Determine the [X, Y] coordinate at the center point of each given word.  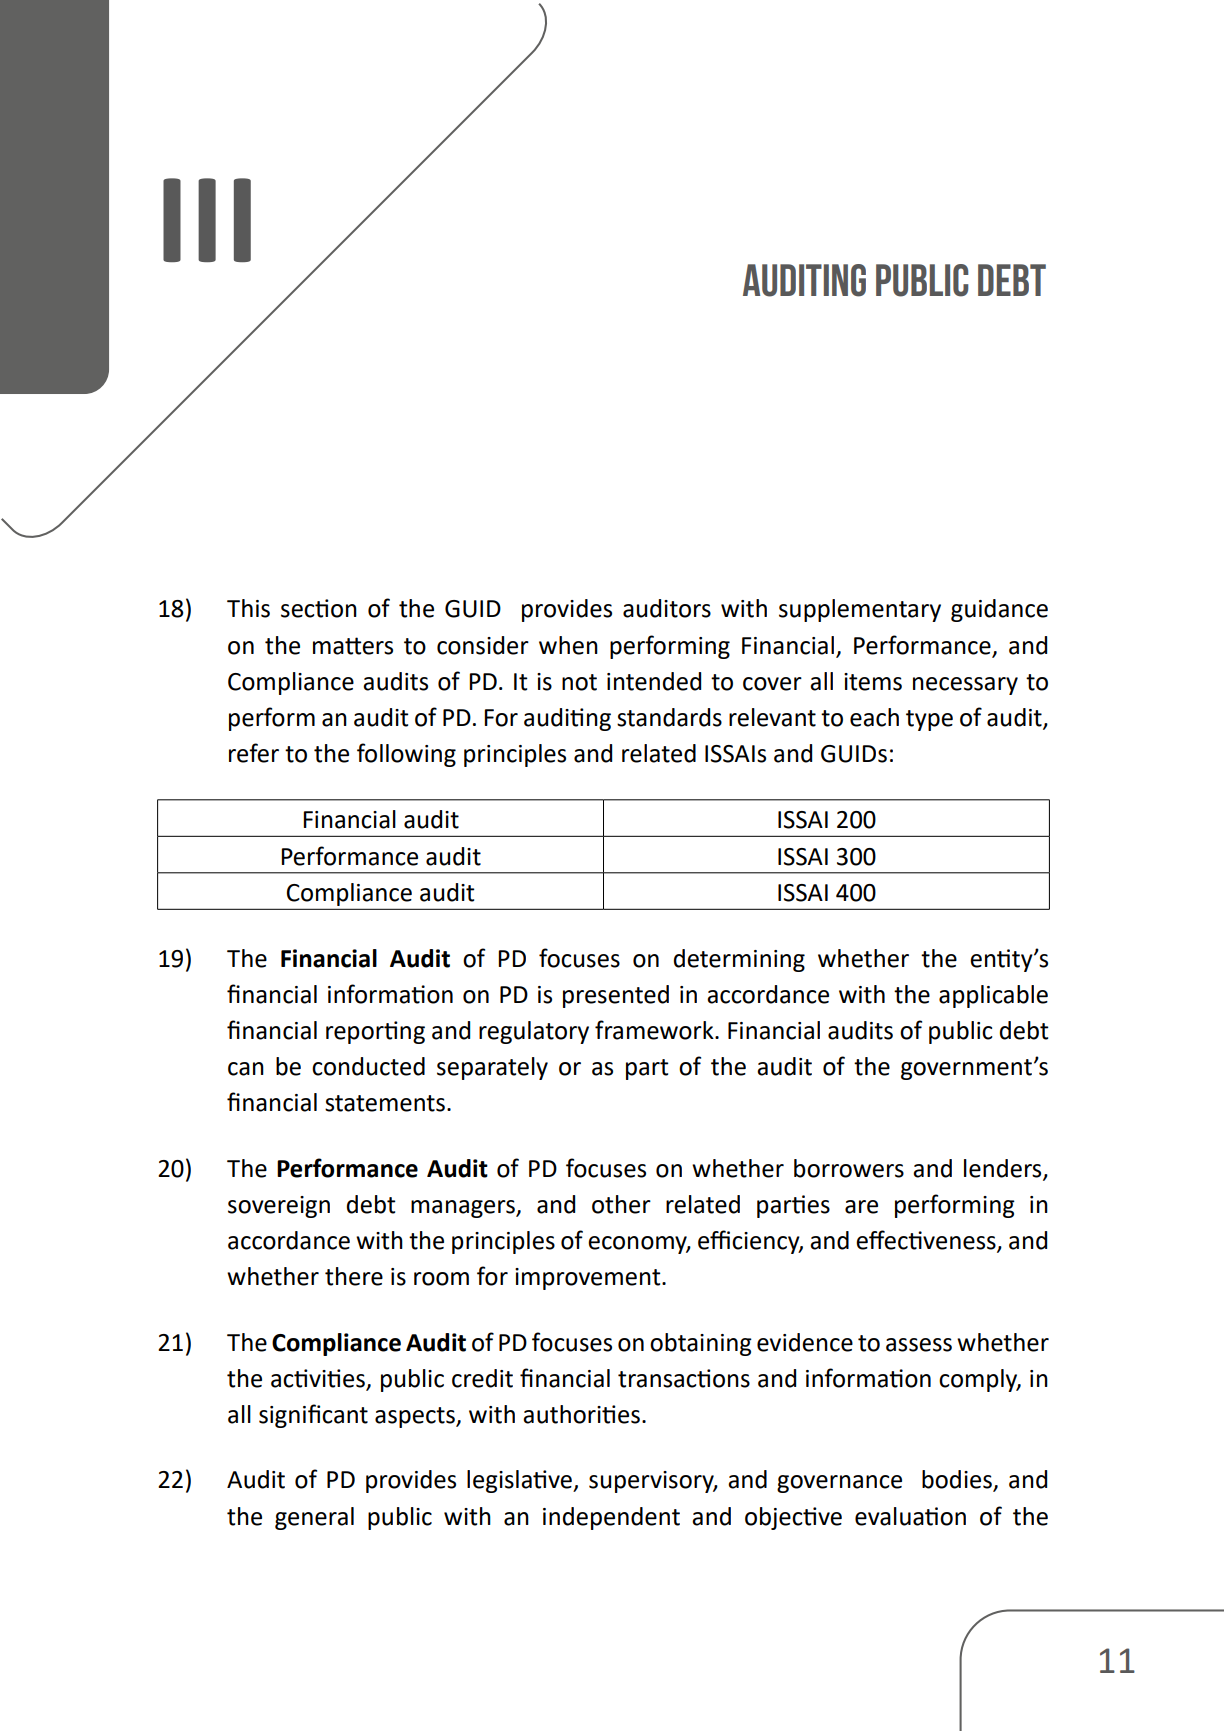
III [207, 220]
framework [655, 1030]
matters [353, 646]
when [568, 645]
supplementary [860, 610]
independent [611, 1518]
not [579, 682]
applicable [993, 996]
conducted [368, 1066]
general [314, 1518]
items [873, 682]
